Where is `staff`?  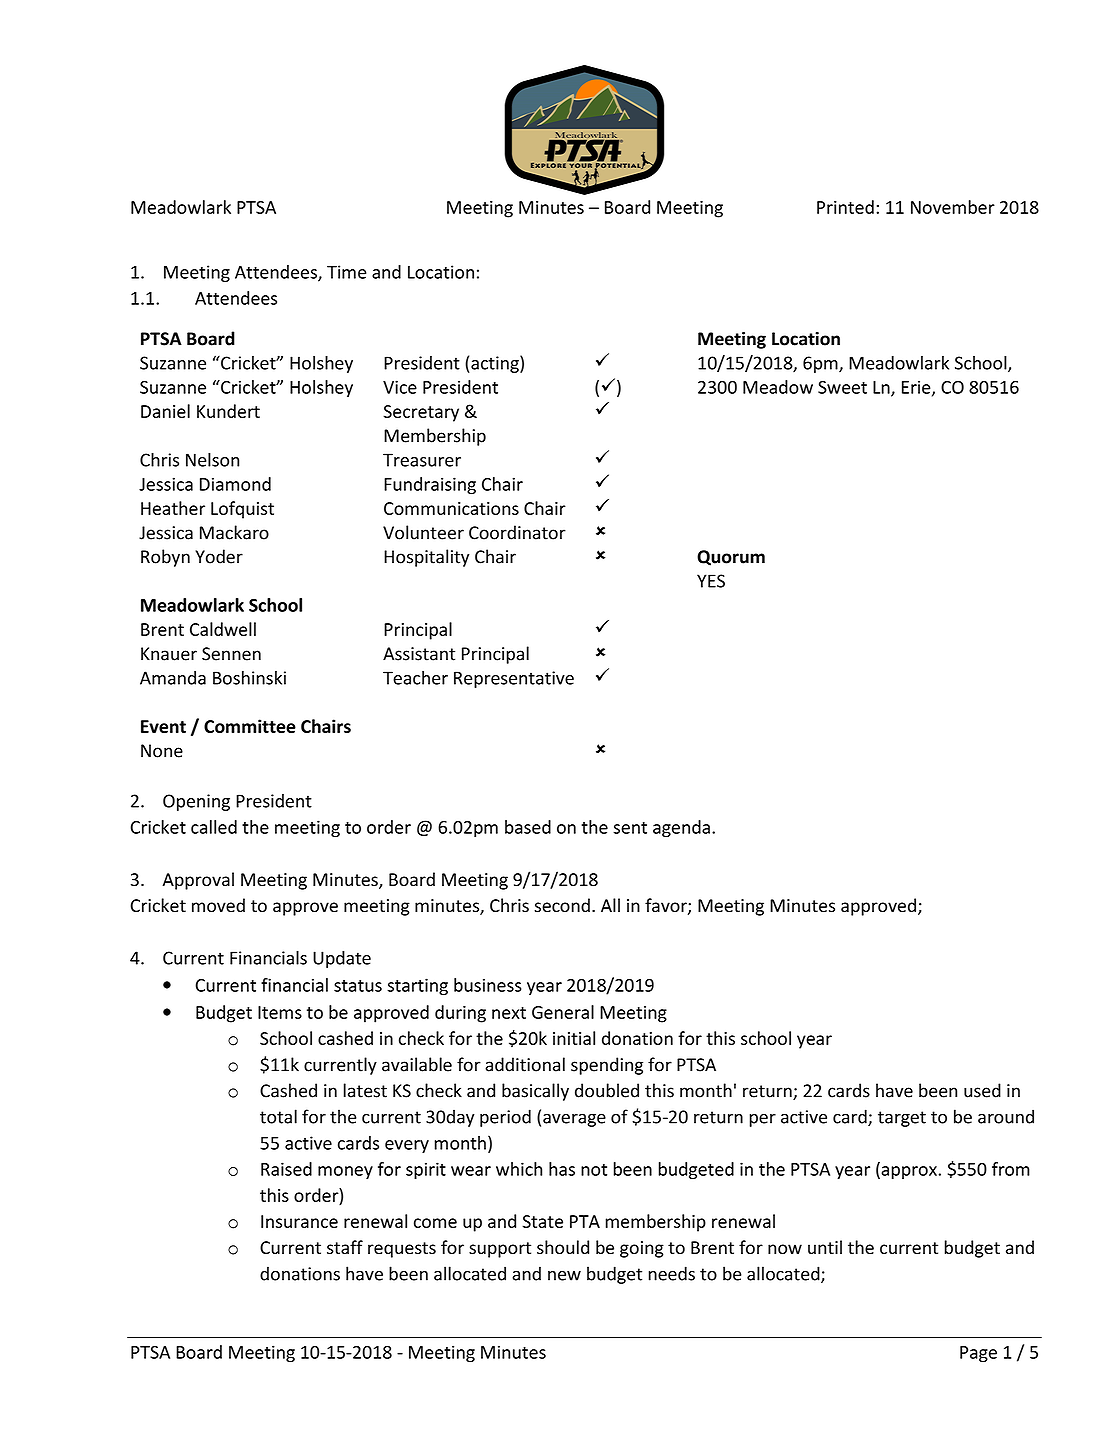 staff is located at coordinates (345, 1247).
